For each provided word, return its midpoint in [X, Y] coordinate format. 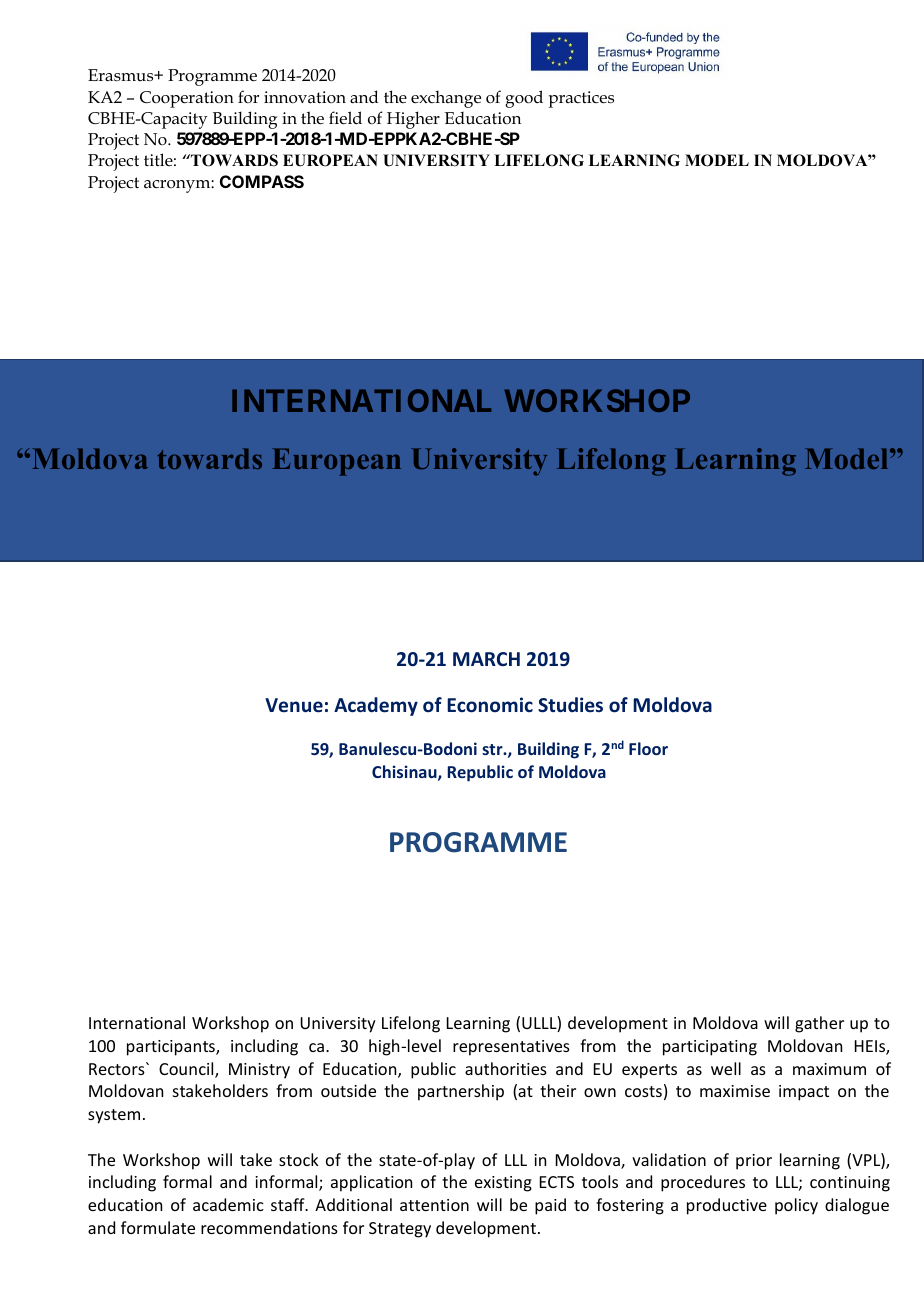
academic [228, 1204]
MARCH [486, 659]
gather [819, 1024]
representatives [511, 1048]
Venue [294, 705]
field [345, 118]
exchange [446, 99]
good [524, 99]
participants [172, 1048]
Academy [376, 706]
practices [581, 99]
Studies [570, 705]
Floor [648, 748]
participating [710, 1048]
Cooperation [187, 99]
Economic [490, 705]
